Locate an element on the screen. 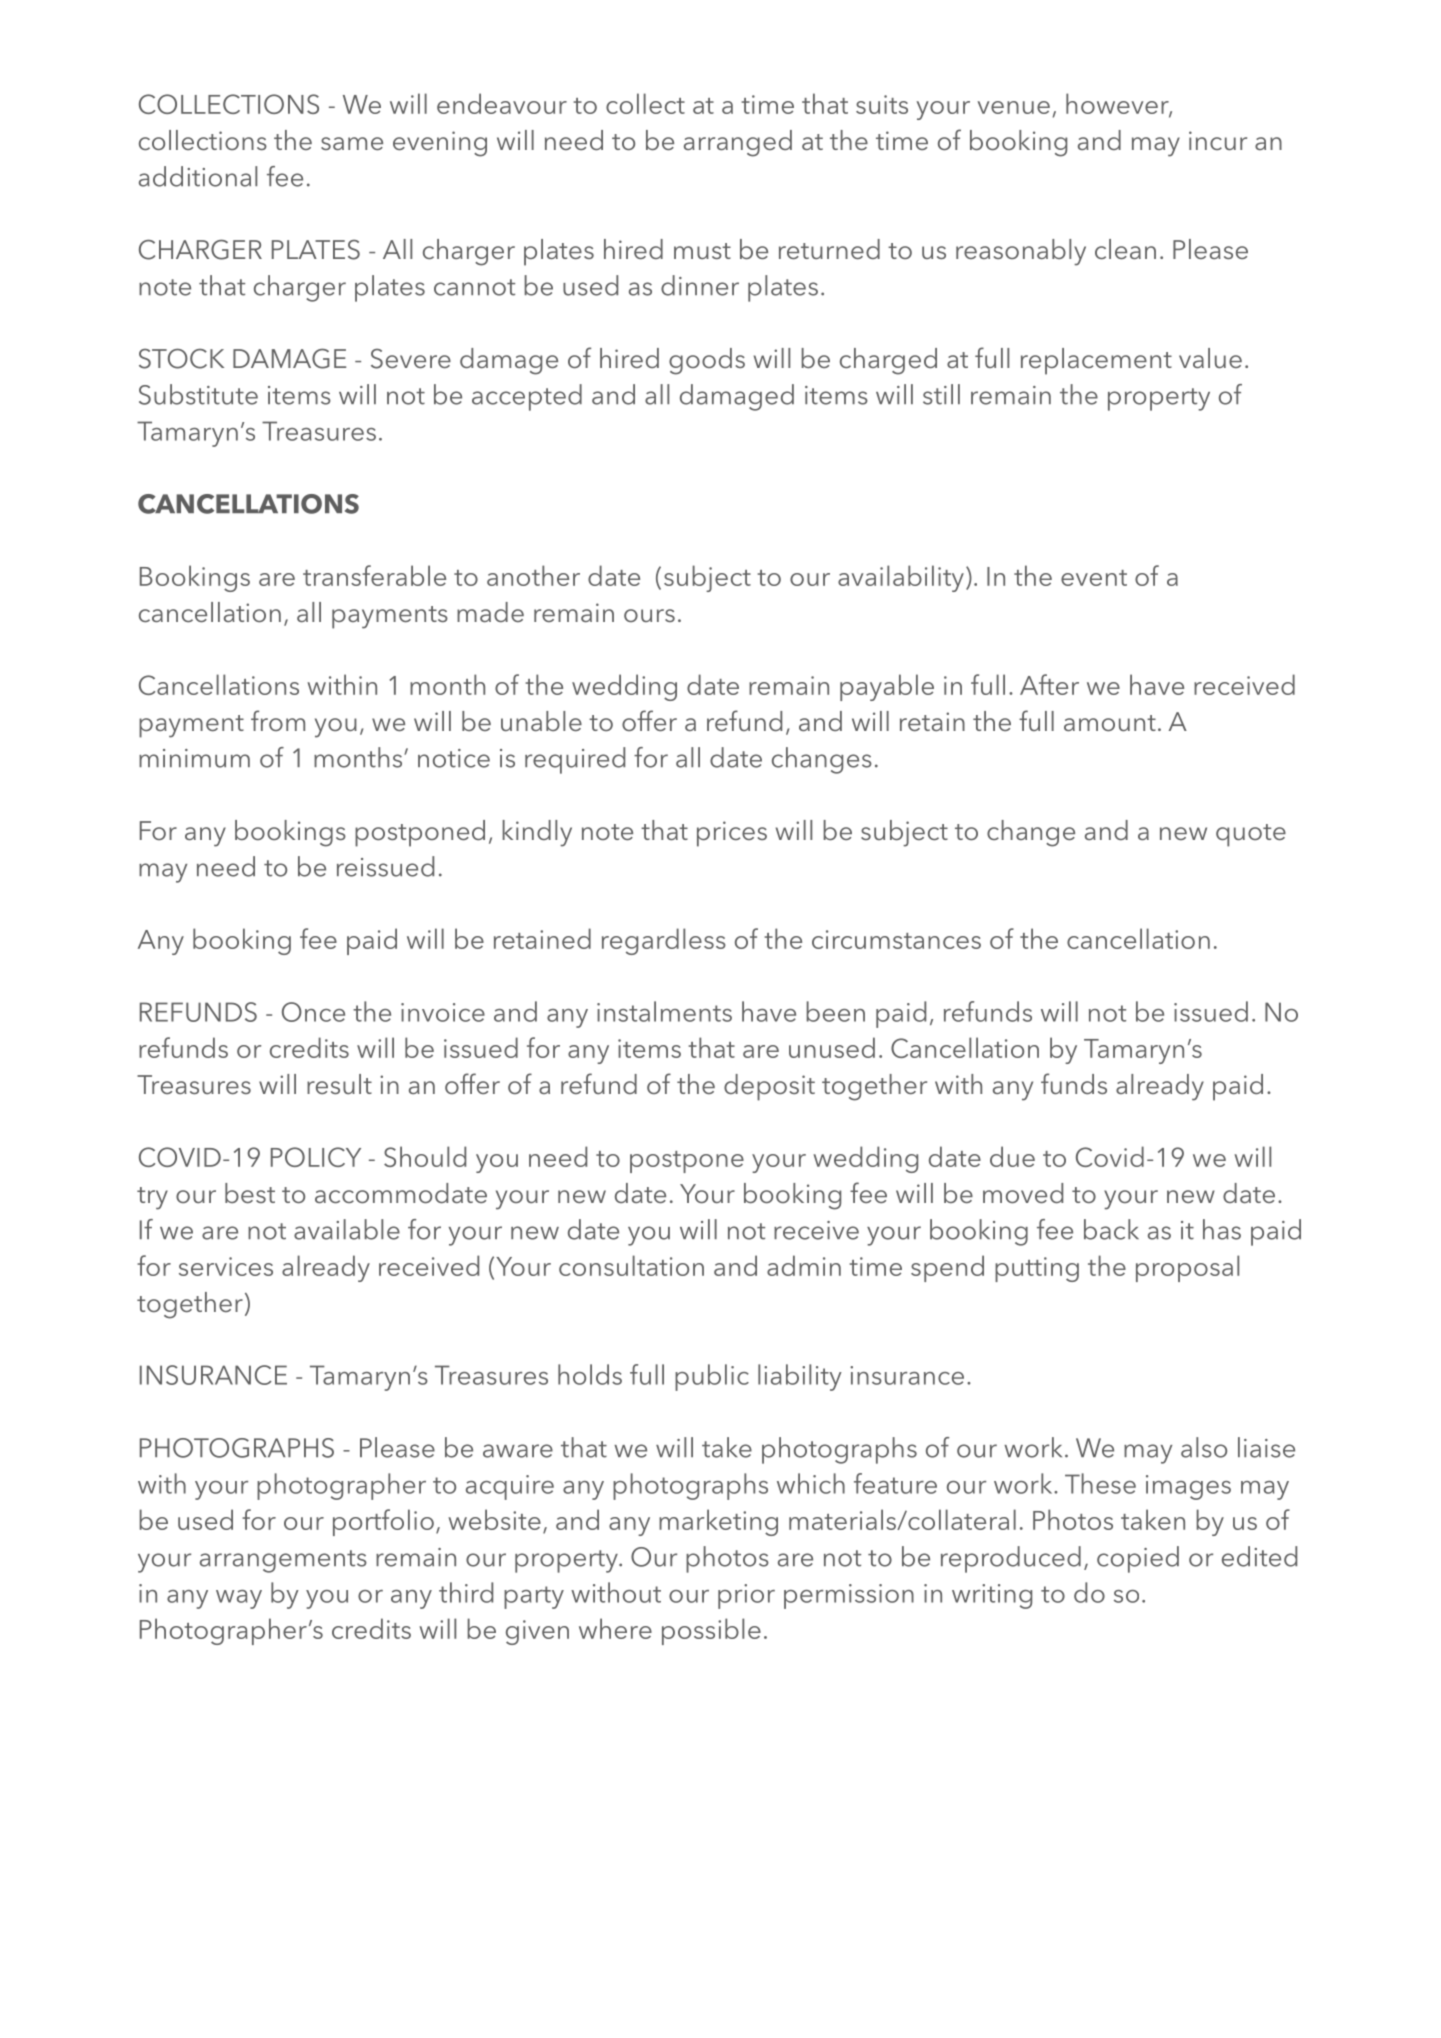  minimum is located at coordinates (194, 758).
